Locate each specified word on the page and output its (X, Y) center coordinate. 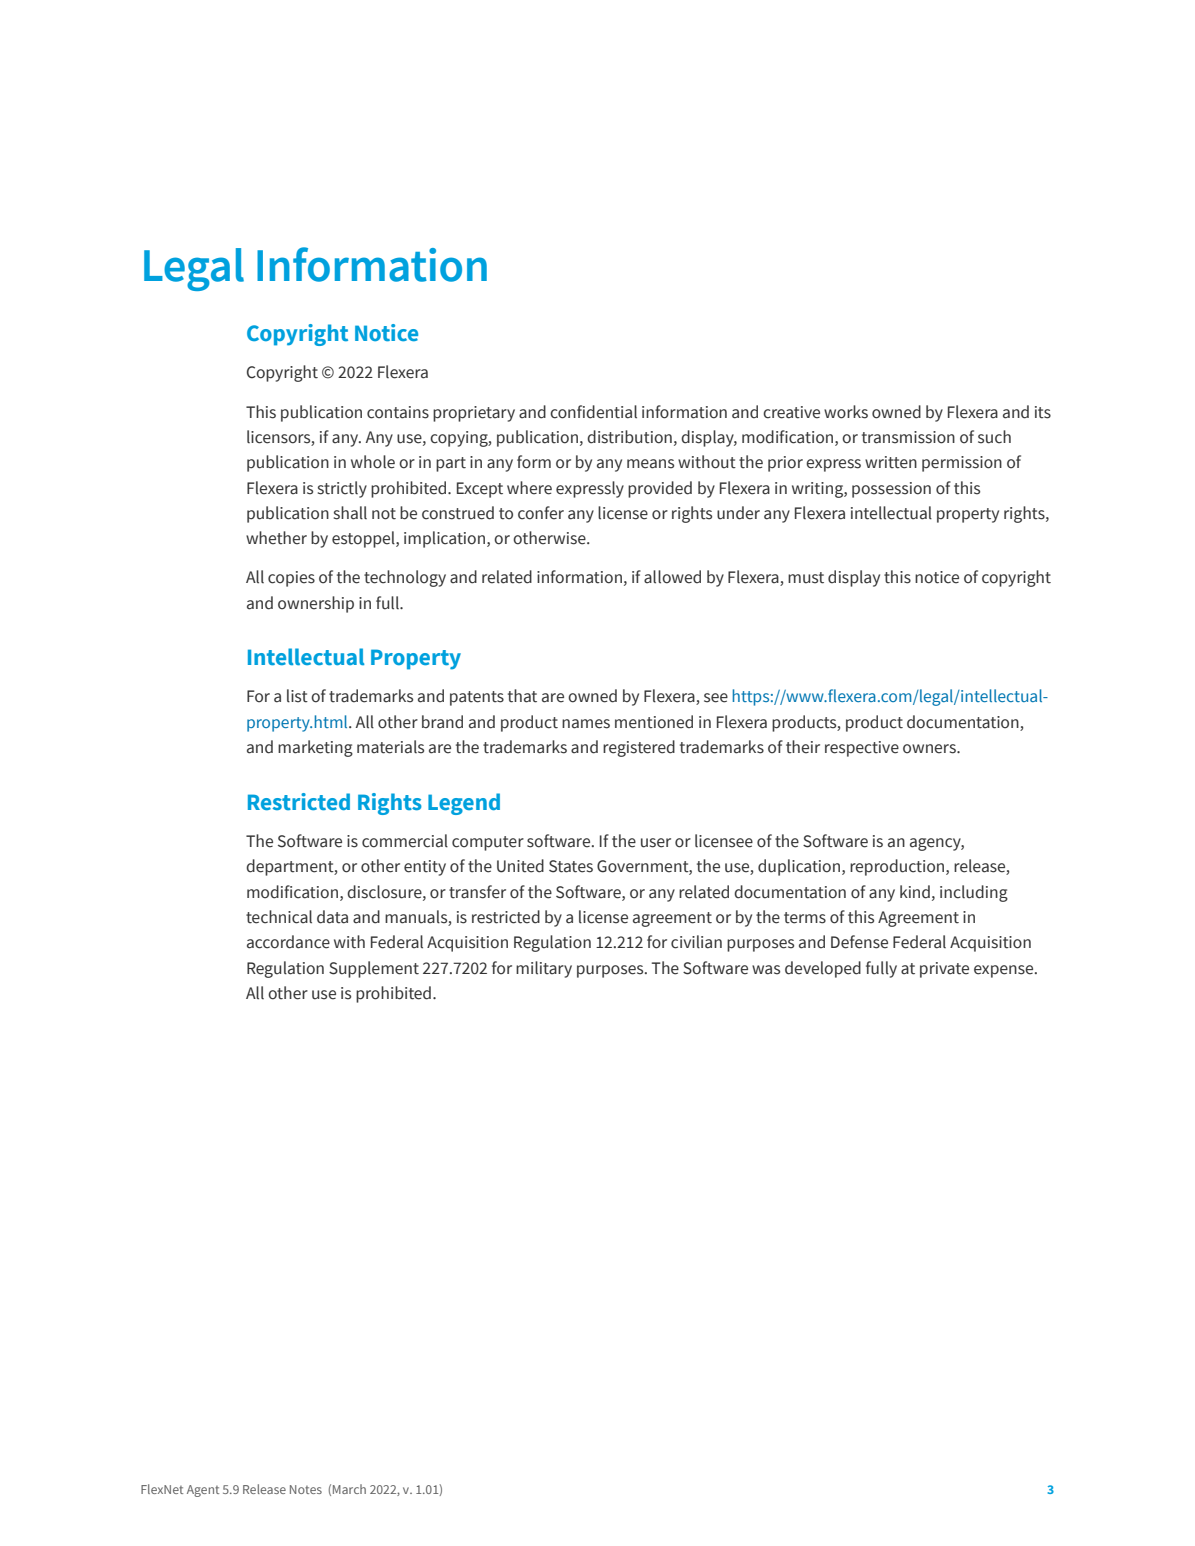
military (544, 969)
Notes (306, 1489)
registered (639, 748)
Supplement (374, 969)
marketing (315, 748)
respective (862, 749)
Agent (203, 1491)
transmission (908, 437)
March (349, 1489)
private (944, 970)
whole (373, 462)
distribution (629, 437)
